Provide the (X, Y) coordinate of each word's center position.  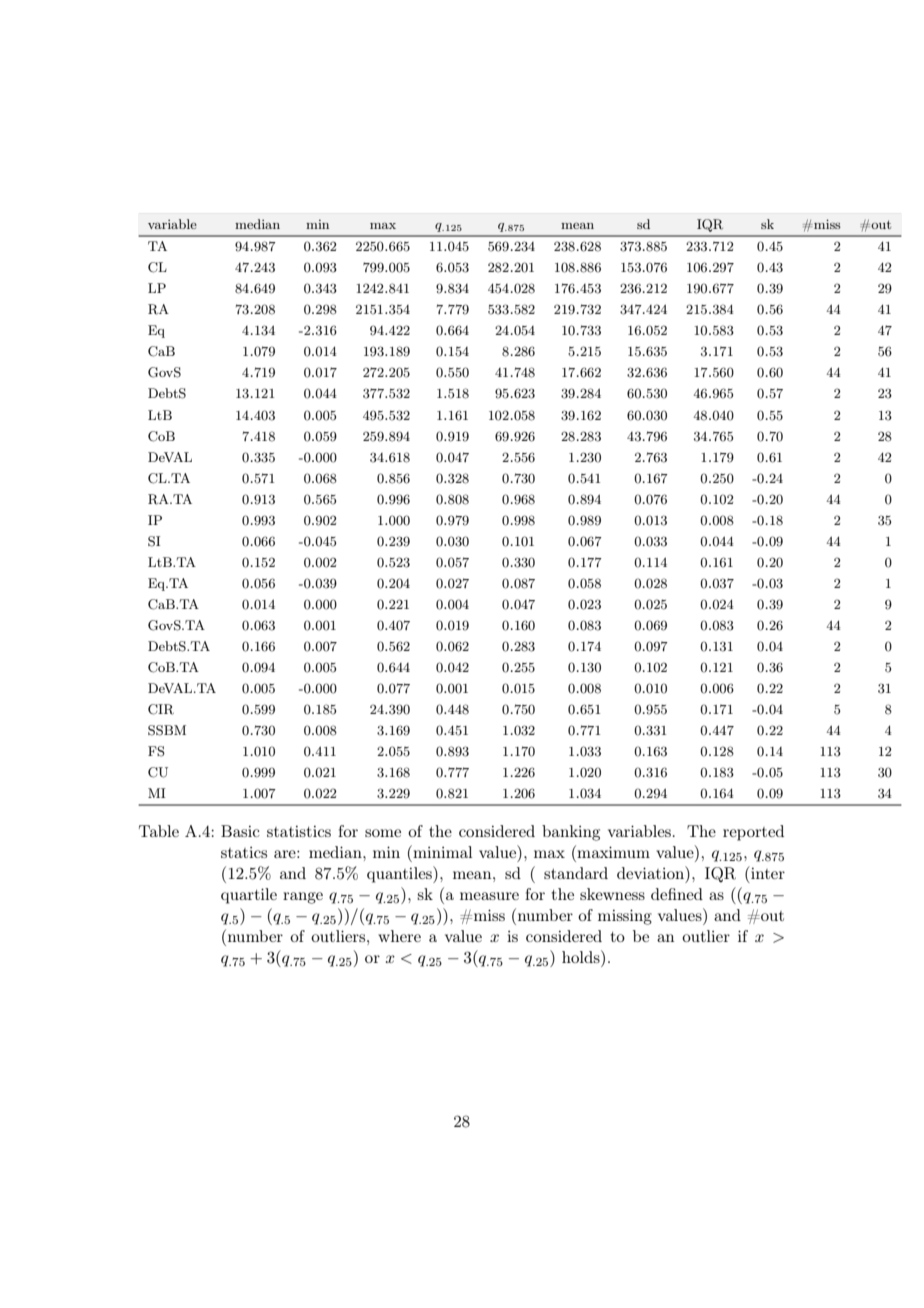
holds (582, 956)
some (383, 833)
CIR (161, 709)
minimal (441, 851)
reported (753, 833)
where (399, 936)
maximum (612, 851)
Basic (240, 831)
